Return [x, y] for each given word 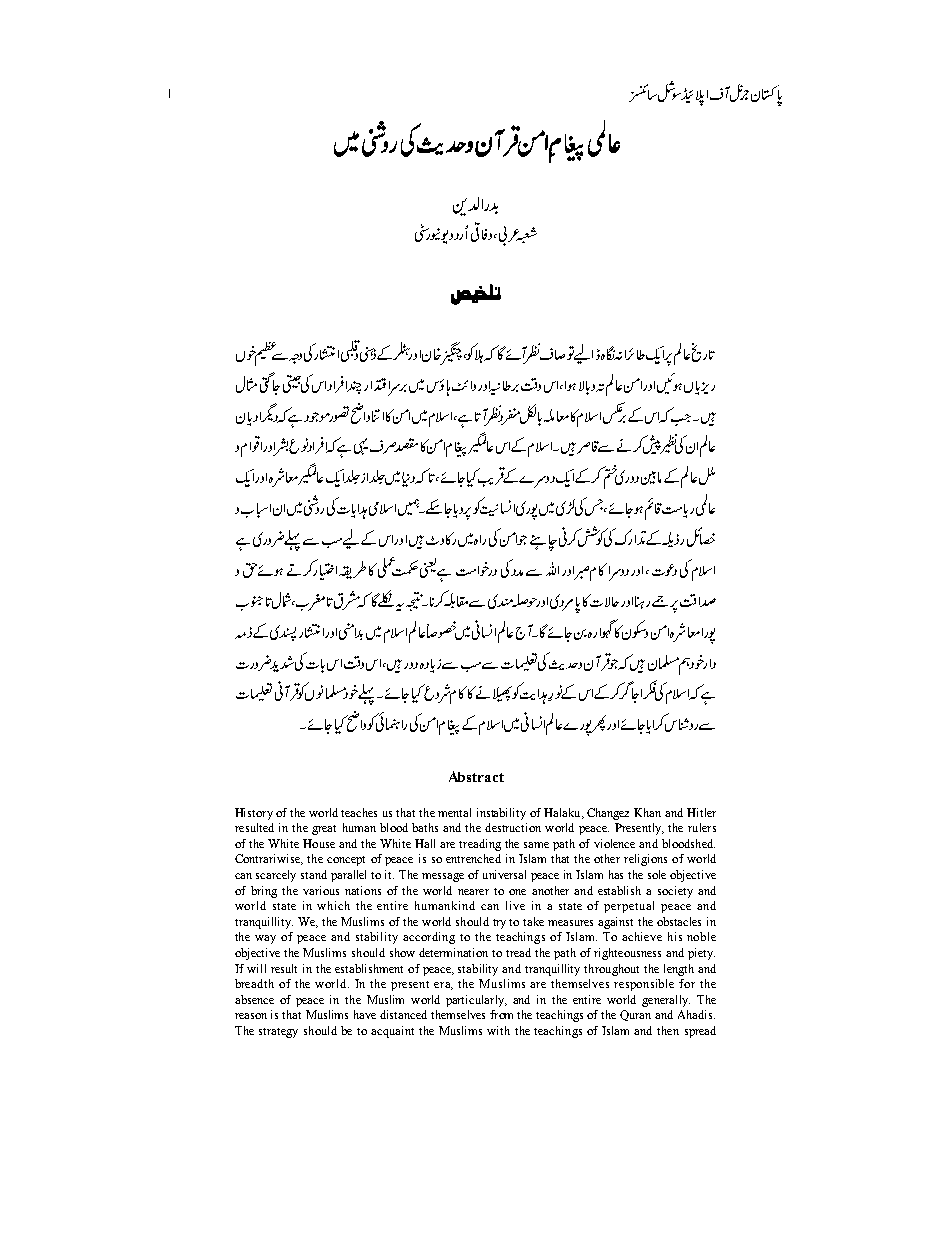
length [679, 970]
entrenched [473, 858]
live [515, 905]
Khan [647, 812]
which [333, 905]
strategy [278, 1033]
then [668, 1030]
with [498, 1030]
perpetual [629, 907]
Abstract [476, 776]
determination [453, 952]
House [319, 843]
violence [614, 843]
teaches [359, 812]
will [256, 968]
